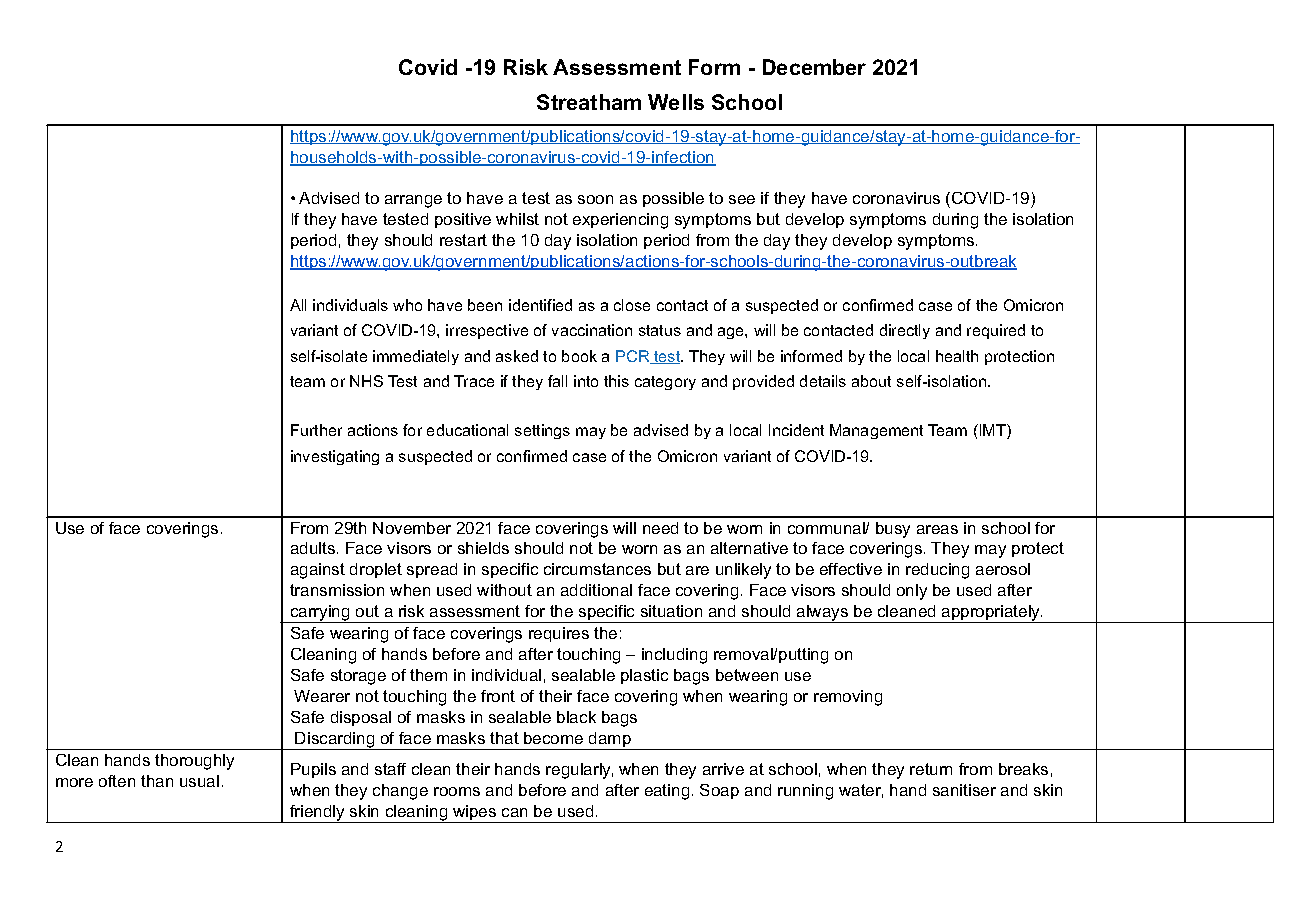 This screenshot has width=1307, height=924. Describe the element at coordinates (937, 571) in the screenshot. I see `reducing` at that location.
